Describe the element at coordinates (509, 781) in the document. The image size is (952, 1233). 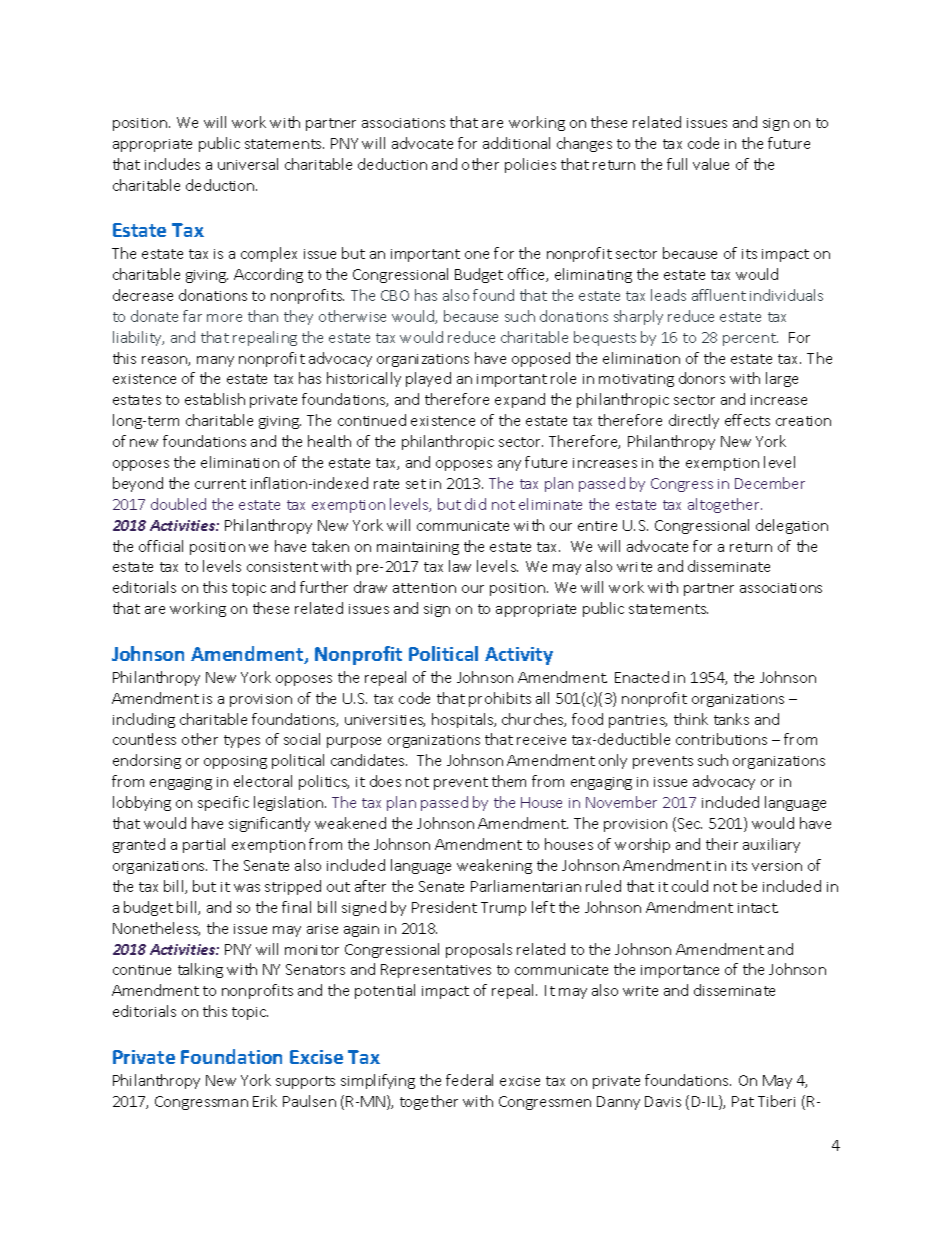
I see `them` at that location.
